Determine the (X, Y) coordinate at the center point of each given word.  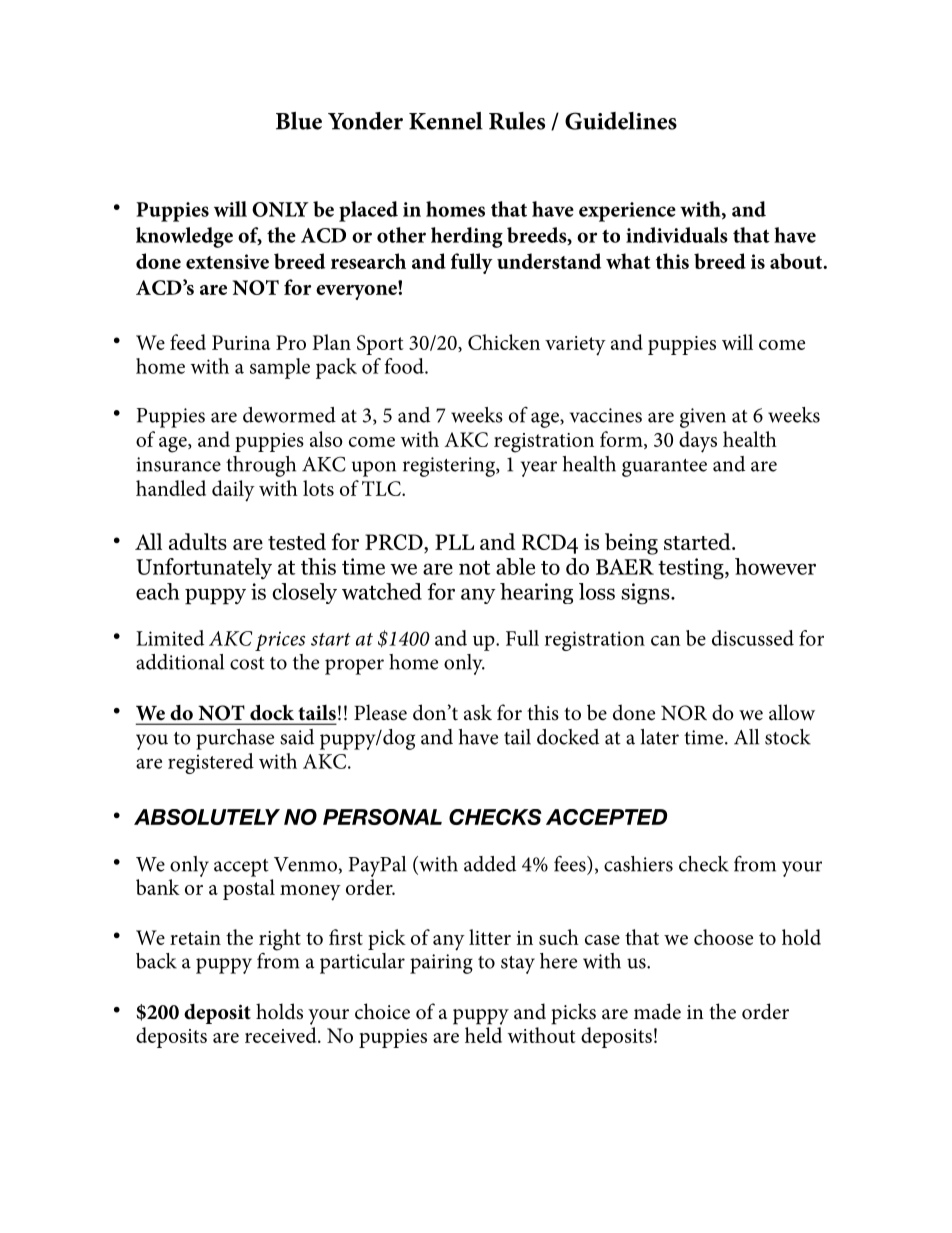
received (282, 1035)
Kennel (446, 121)
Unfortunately (204, 568)
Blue (299, 121)
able (515, 566)
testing (692, 569)
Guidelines (621, 121)
